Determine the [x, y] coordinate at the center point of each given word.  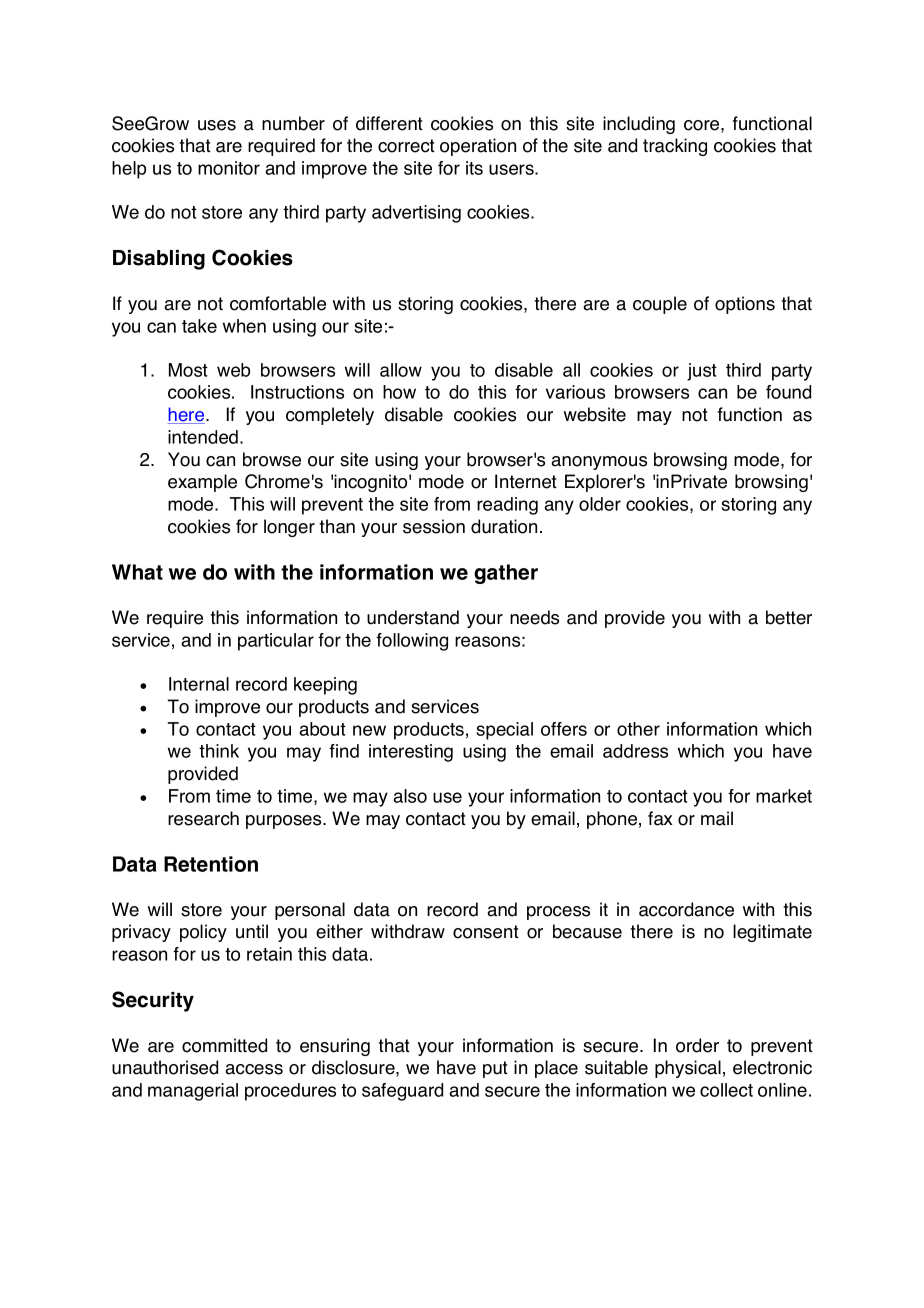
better [789, 617]
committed [224, 1045]
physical [688, 1069]
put [495, 1069]
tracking [675, 147]
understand [413, 617]
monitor [229, 168]
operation [478, 147]
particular [276, 642]
